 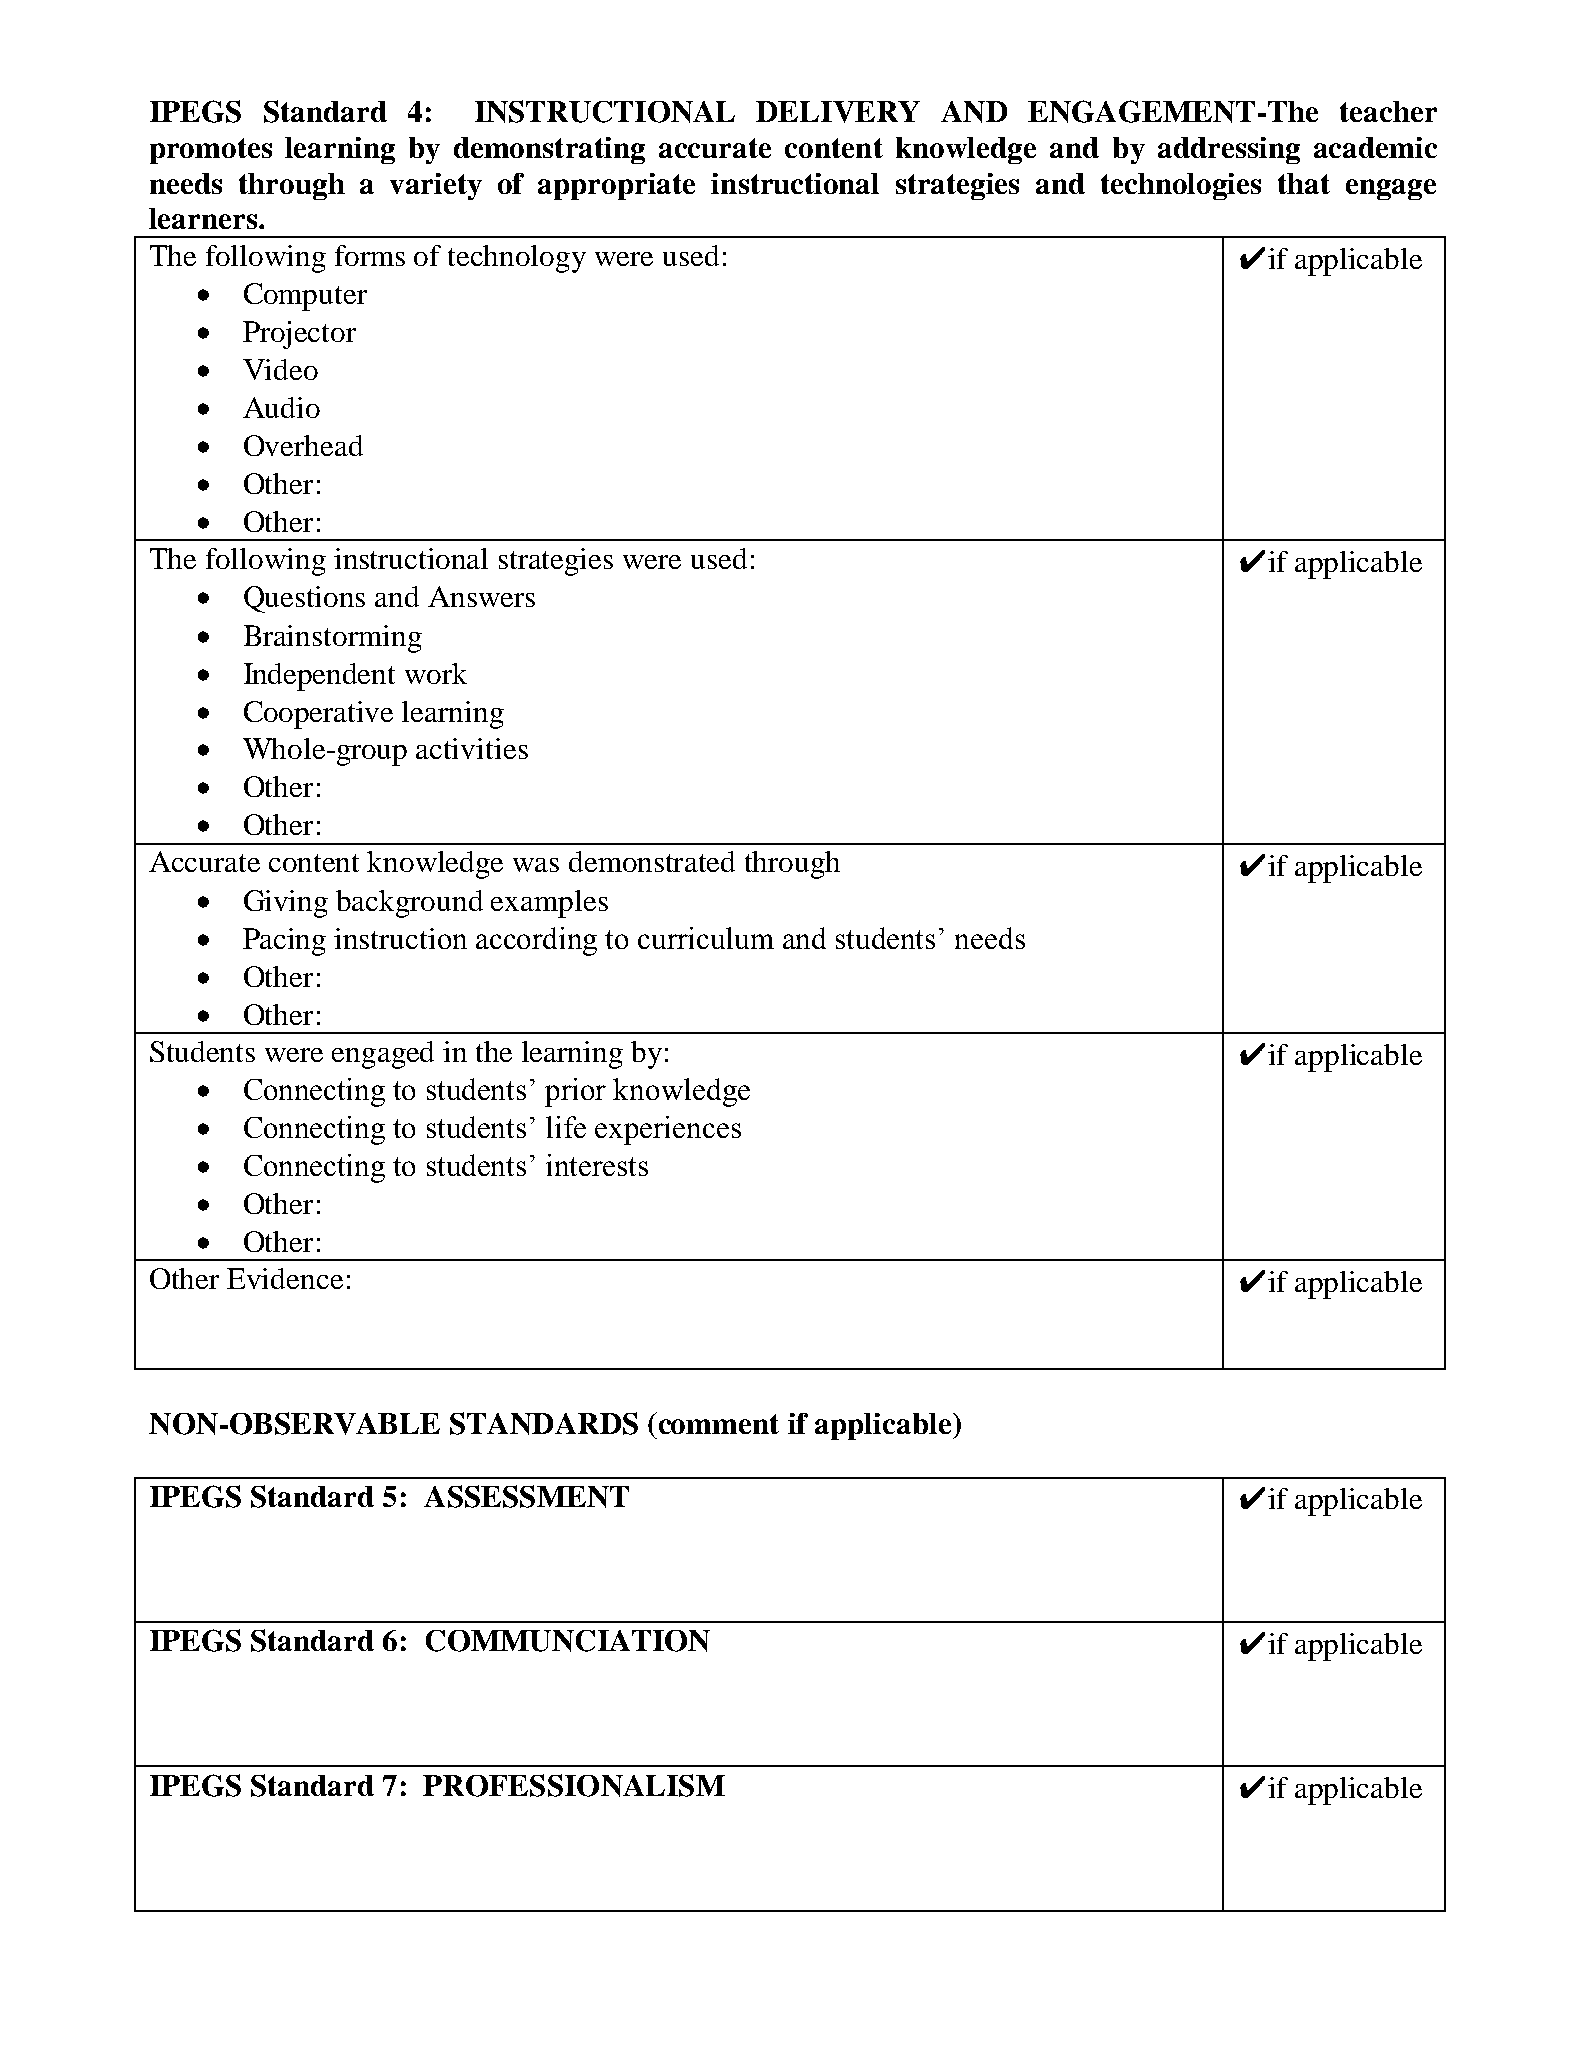 I want to click on Pacing, so click(x=284, y=942).
